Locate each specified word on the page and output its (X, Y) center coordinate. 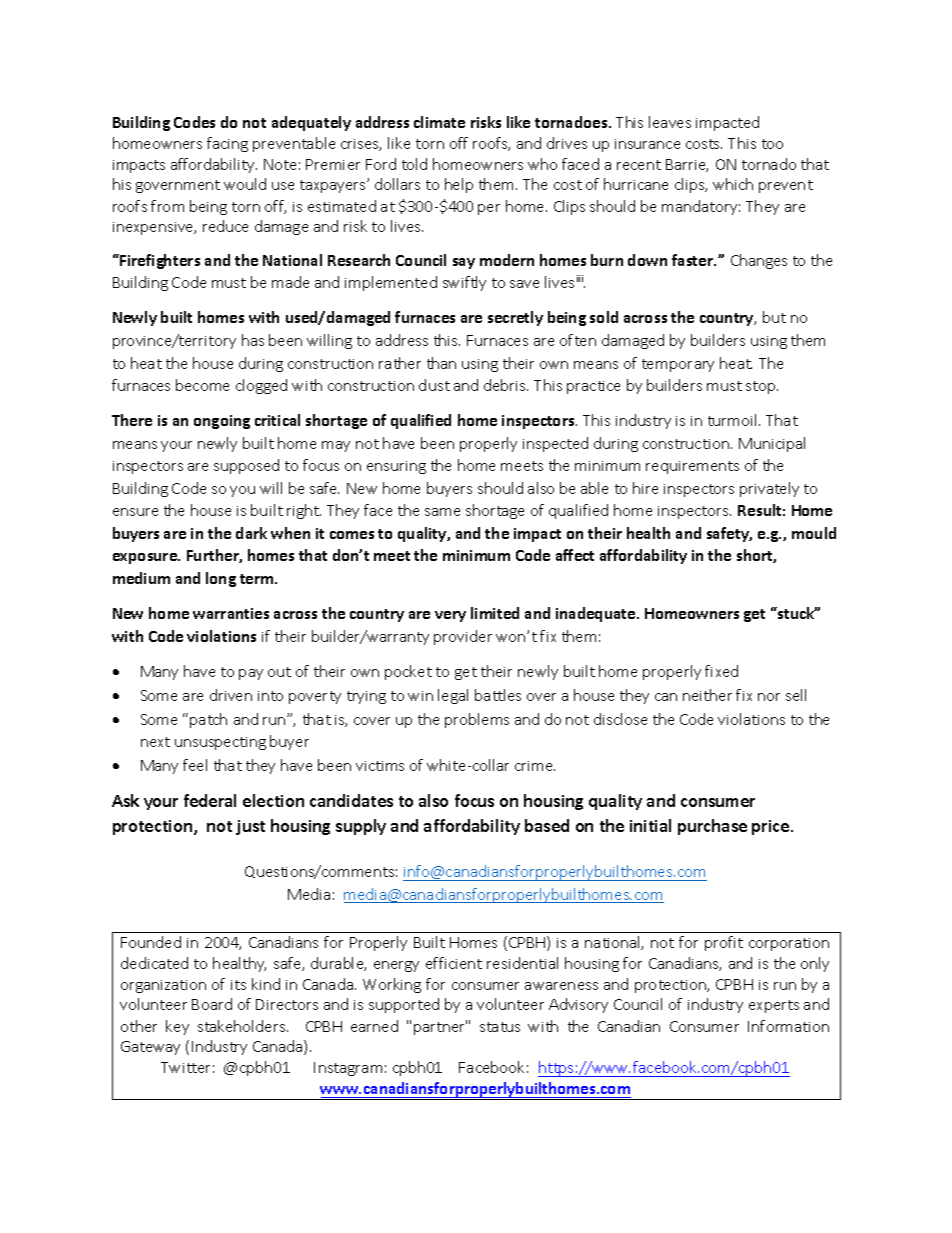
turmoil (734, 420)
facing (227, 144)
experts (774, 1006)
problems (477, 720)
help (459, 185)
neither (707, 695)
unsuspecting (220, 743)
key (177, 1027)
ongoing (222, 422)
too (772, 144)
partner (440, 1027)
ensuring (396, 467)
